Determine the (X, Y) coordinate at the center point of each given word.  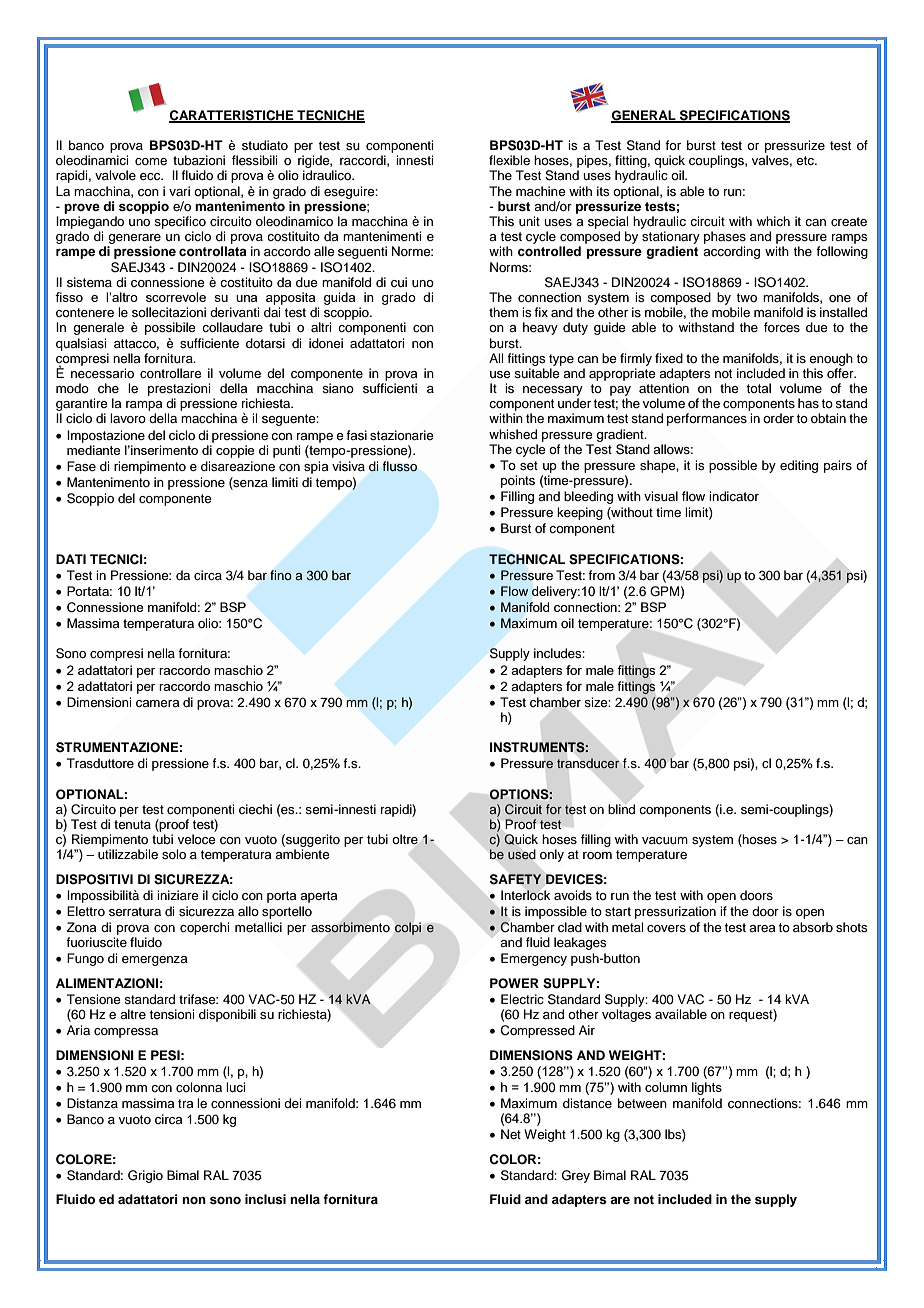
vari (179, 191)
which (773, 221)
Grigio (145, 1176)
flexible (509, 160)
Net (511, 1134)
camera (158, 703)
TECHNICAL (527, 559)
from (601, 575)
